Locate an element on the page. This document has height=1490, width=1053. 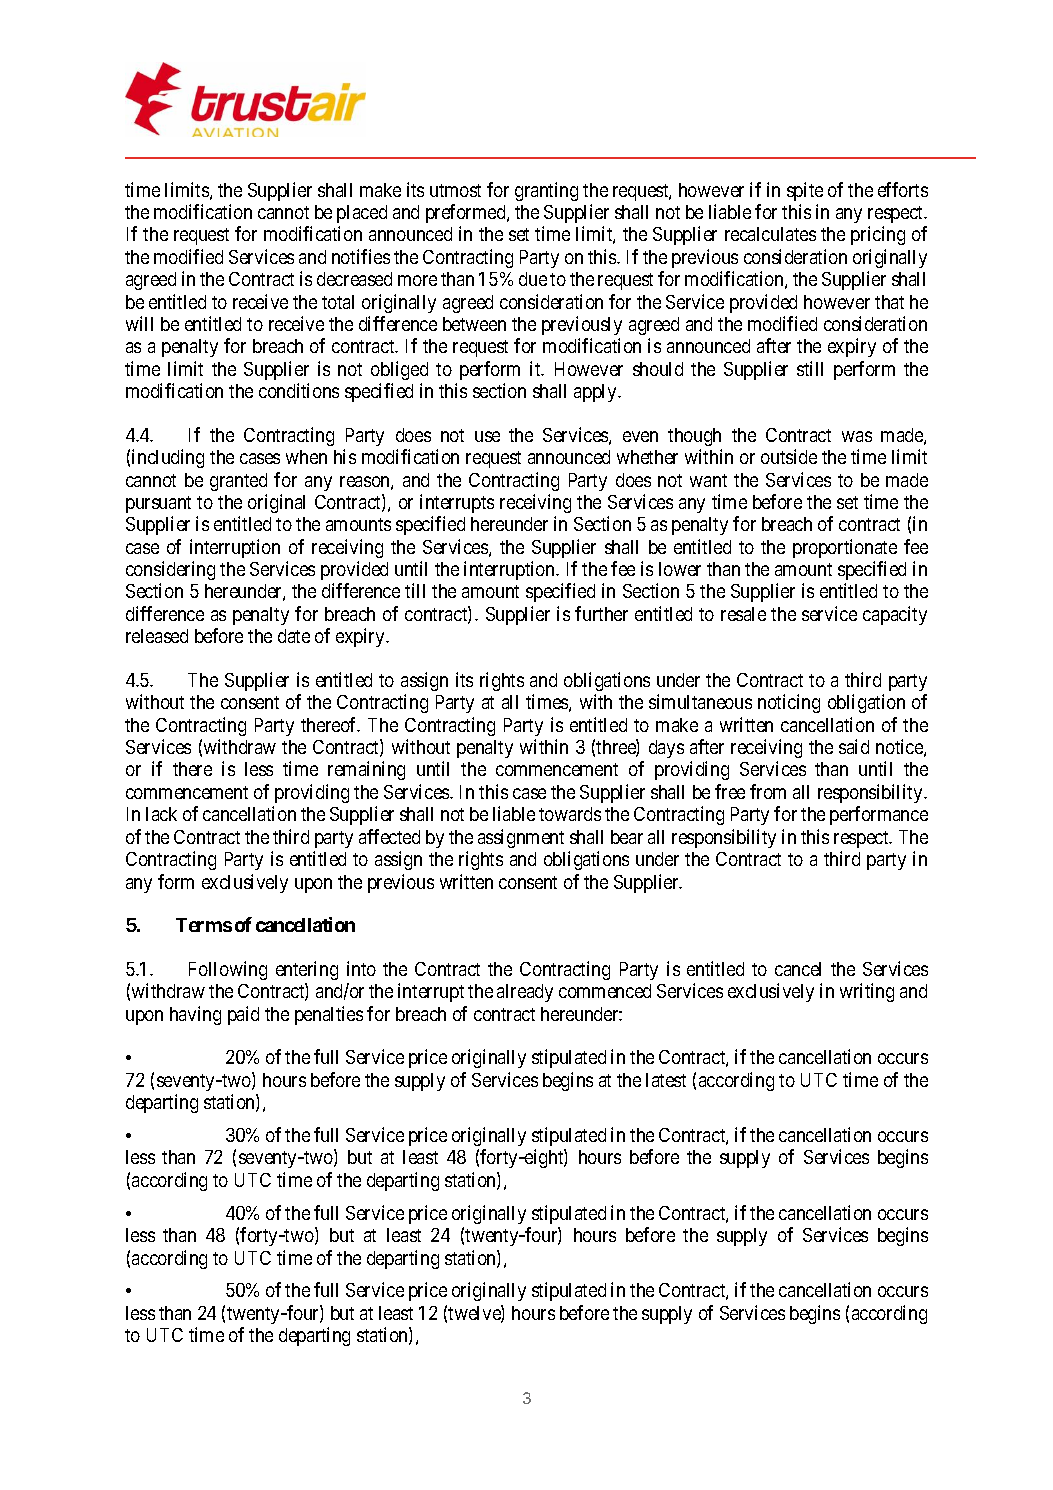
already is located at coordinates (525, 993).
